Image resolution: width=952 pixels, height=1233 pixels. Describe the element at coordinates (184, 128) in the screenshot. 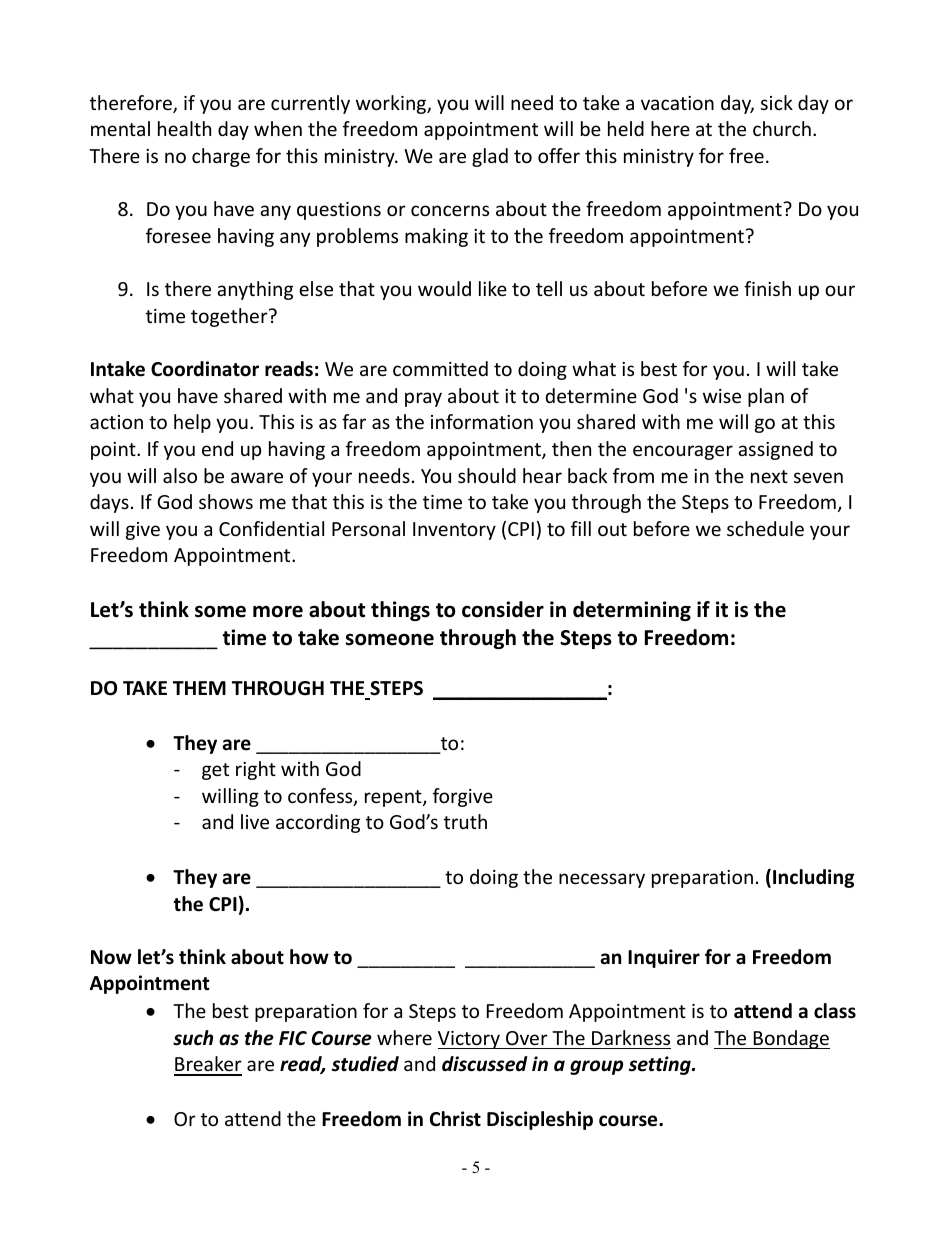

I see `health` at that location.
